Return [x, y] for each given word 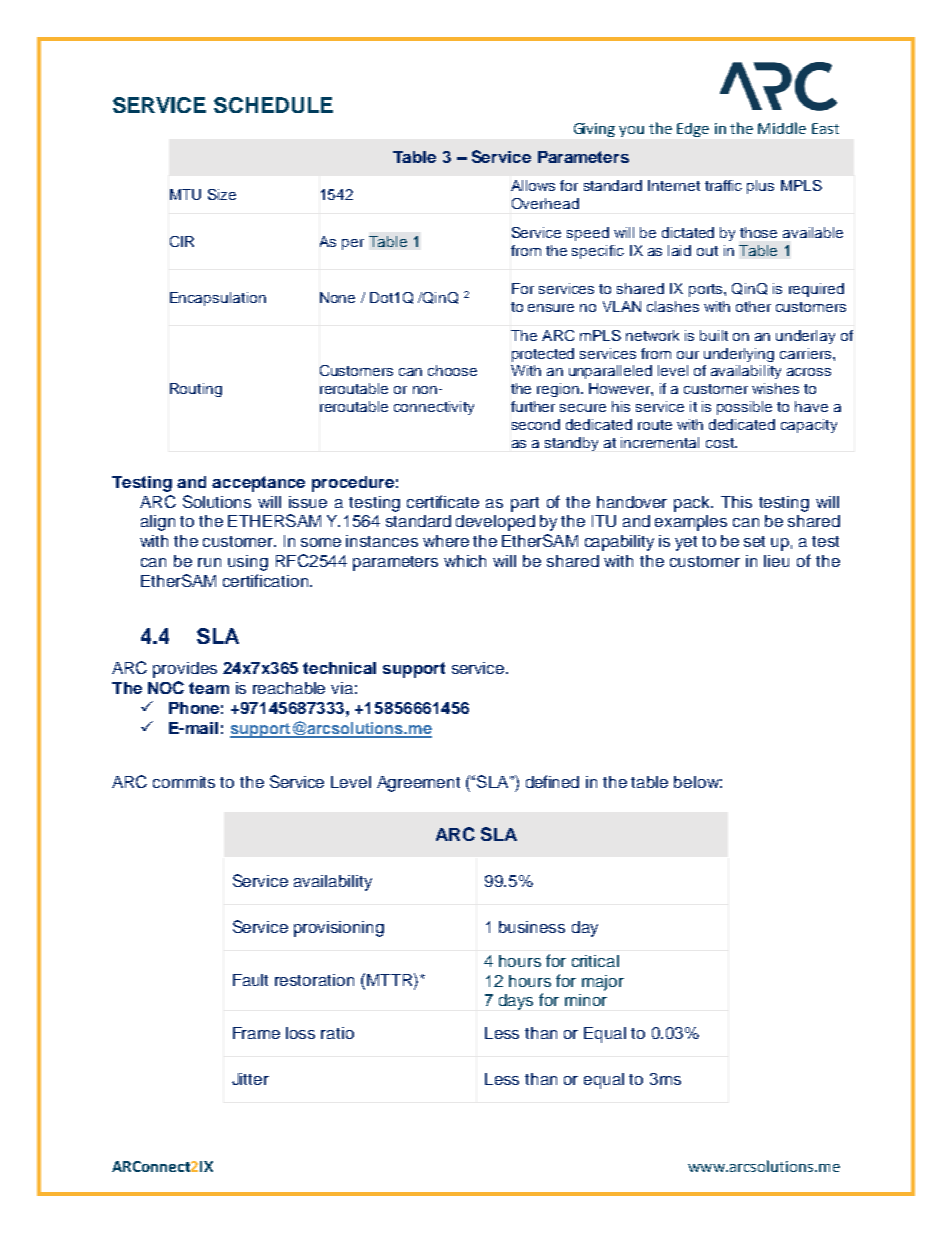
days [516, 1002]
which [465, 561]
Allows [533, 185]
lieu [776, 561]
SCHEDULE [273, 105]
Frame [256, 1033]
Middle [782, 128]
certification [267, 580]
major [603, 983]
